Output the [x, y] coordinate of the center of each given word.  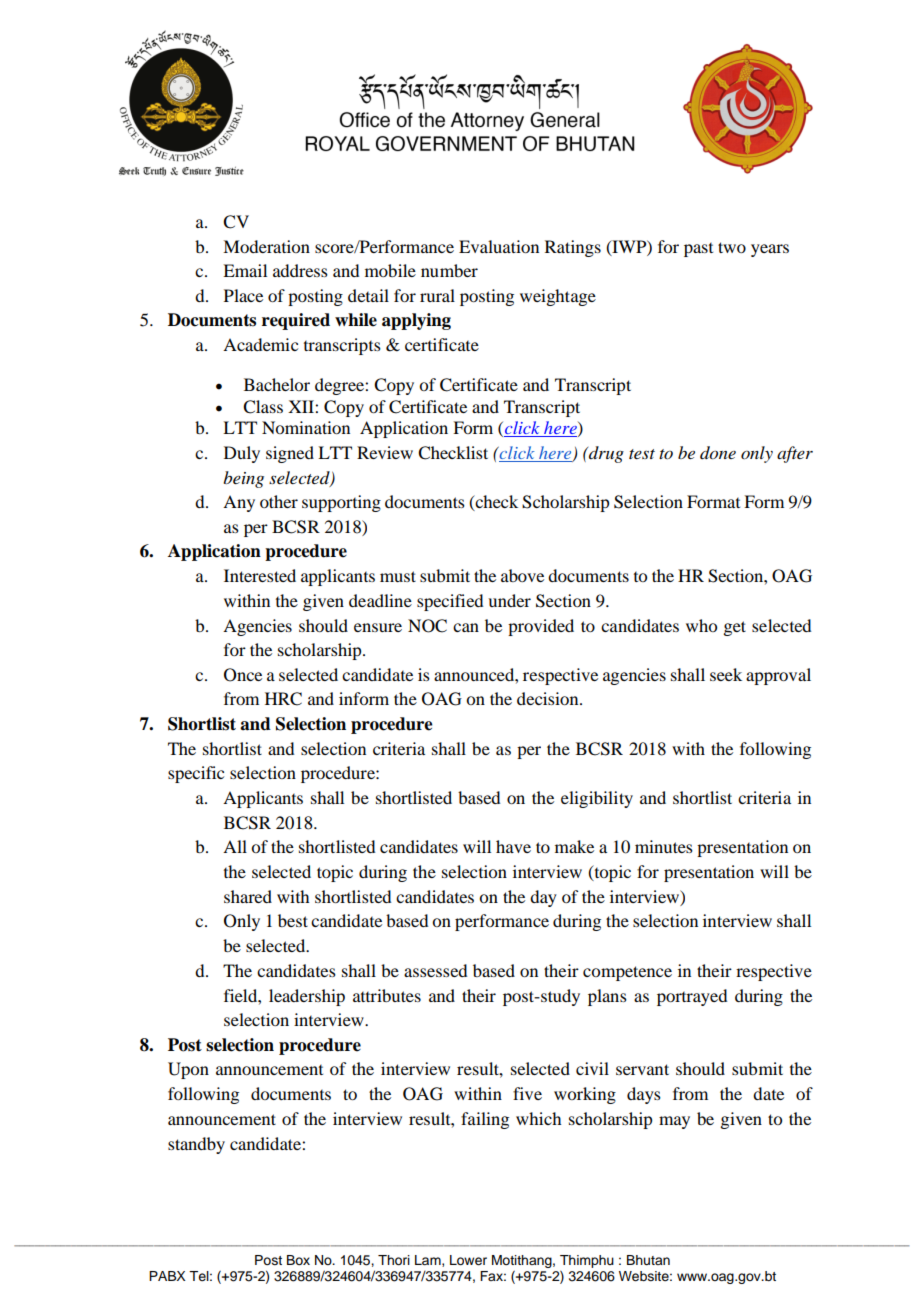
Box [298, 1260]
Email [245, 270]
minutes [664, 846]
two [732, 247]
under [509, 600]
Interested [260, 575]
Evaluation [499, 246]
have [513, 846]
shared [248, 896]
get [734, 628]
